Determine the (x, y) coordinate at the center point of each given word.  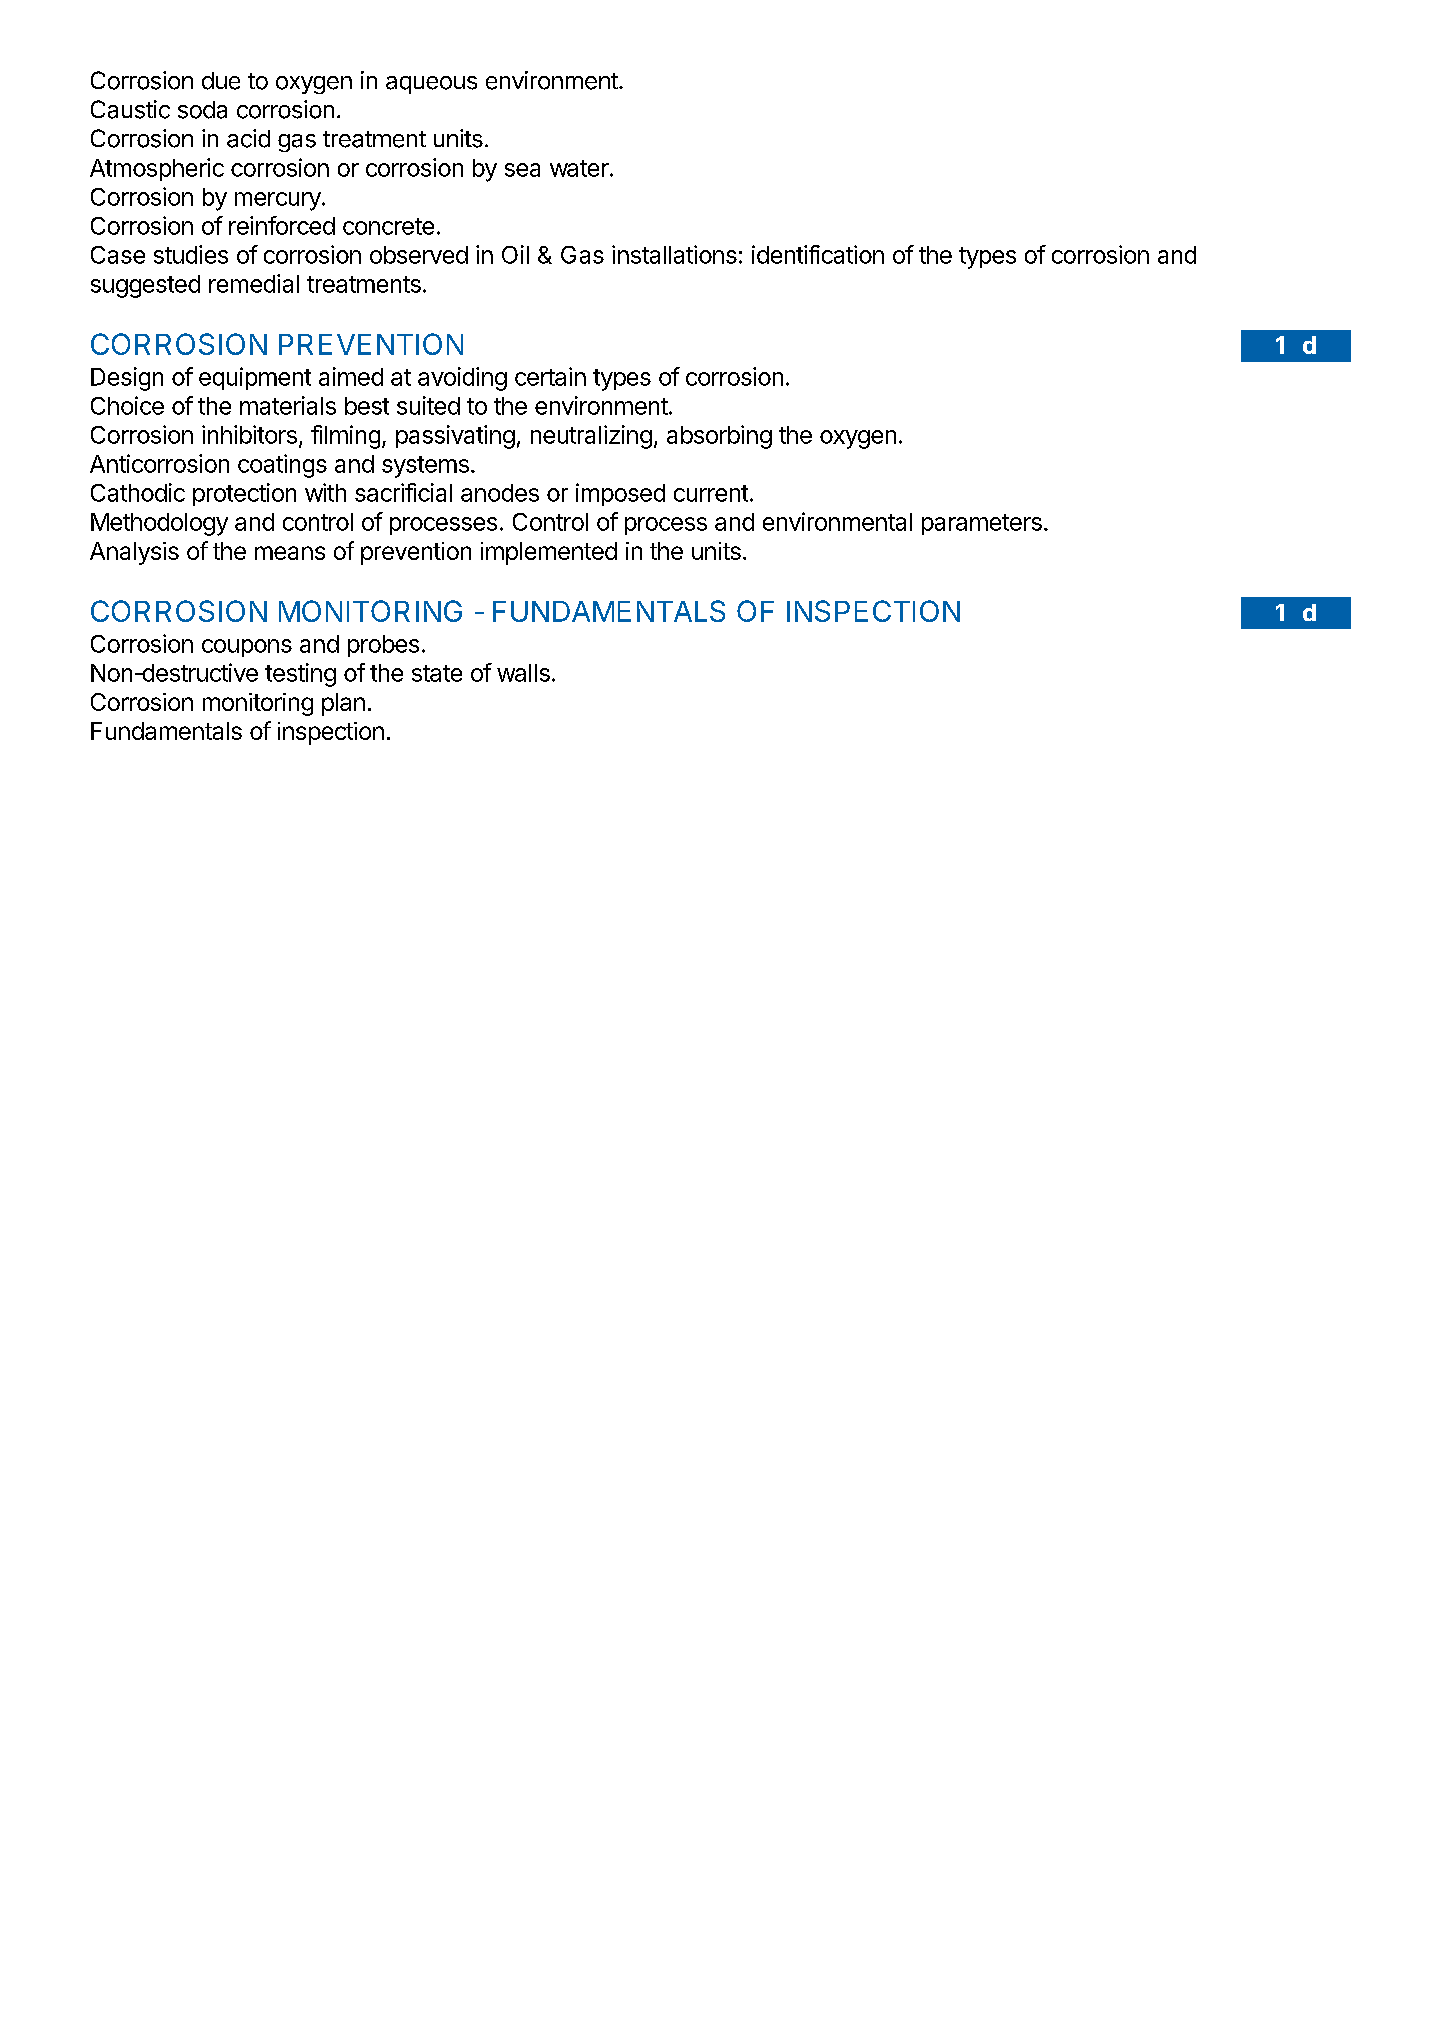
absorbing (719, 437)
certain (550, 376)
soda (202, 110)
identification (818, 254)
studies (191, 254)
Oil (515, 254)
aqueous (431, 85)
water (579, 168)
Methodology (159, 524)
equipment (255, 378)
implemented (549, 553)
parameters (982, 524)
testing (300, 675)
